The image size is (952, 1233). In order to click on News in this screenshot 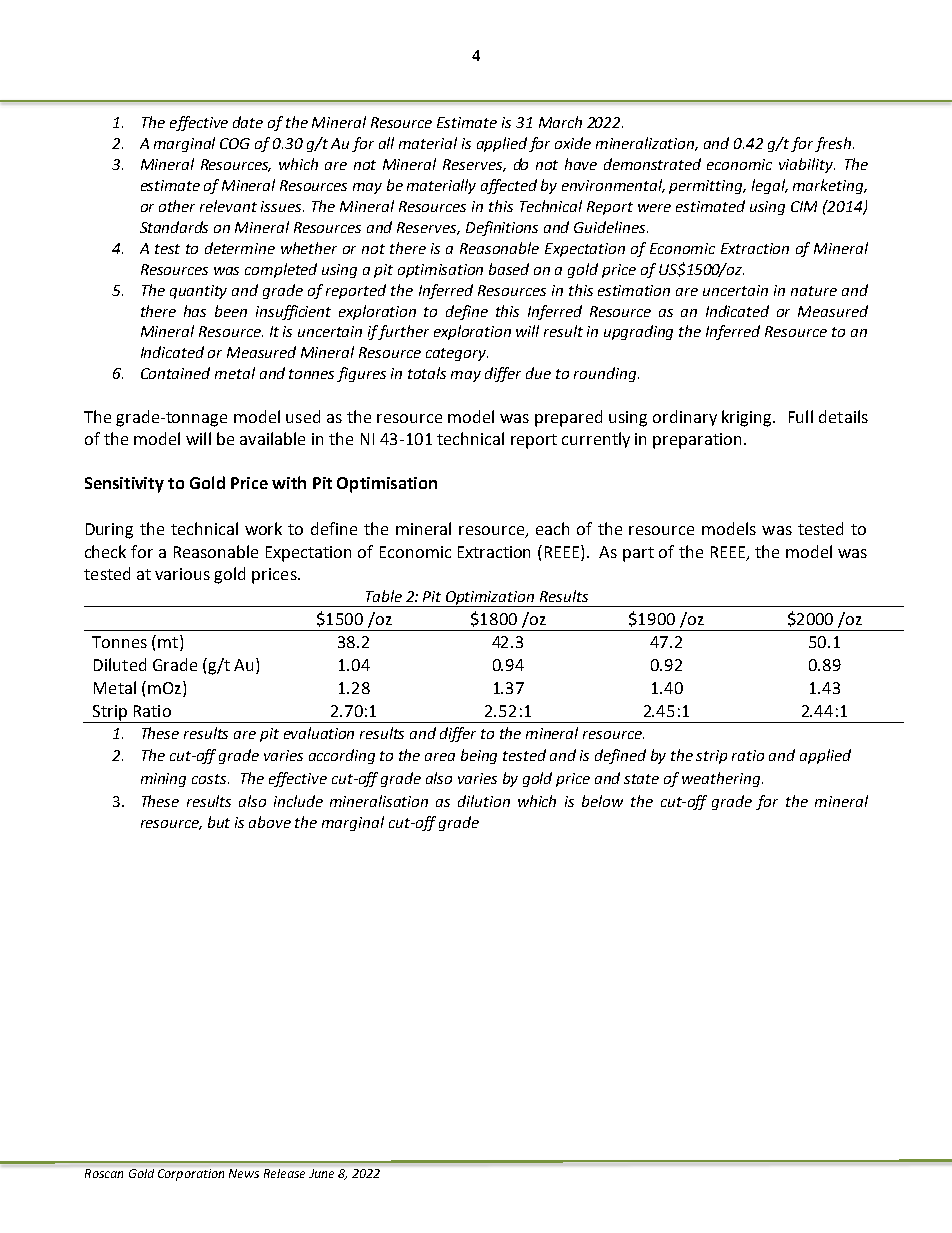, I will do `click(244, 1173)`.
